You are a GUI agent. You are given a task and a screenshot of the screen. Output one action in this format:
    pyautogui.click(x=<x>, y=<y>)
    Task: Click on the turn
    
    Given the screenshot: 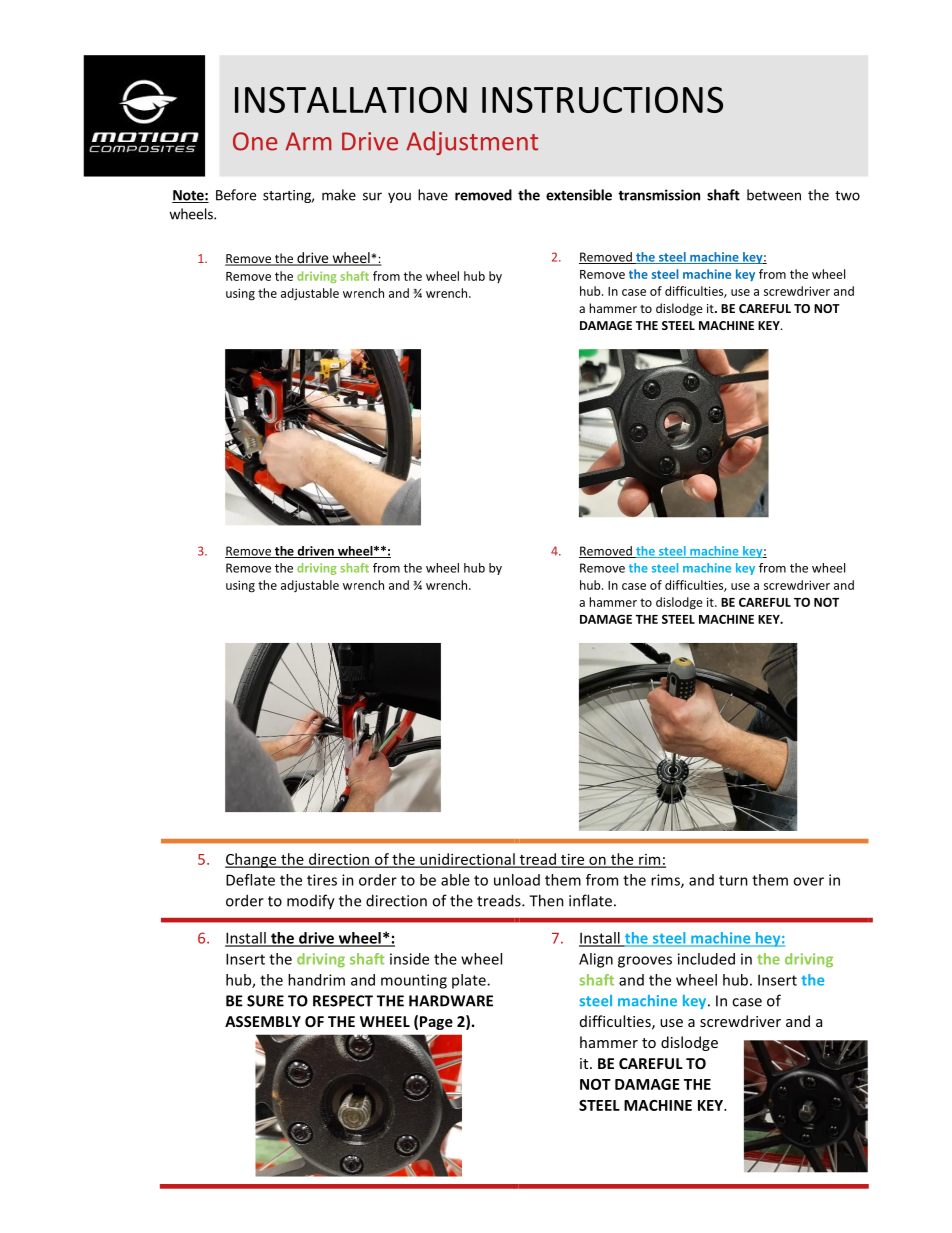 What is the action you would take?
    pyautogui.click(x=733, y=880)
